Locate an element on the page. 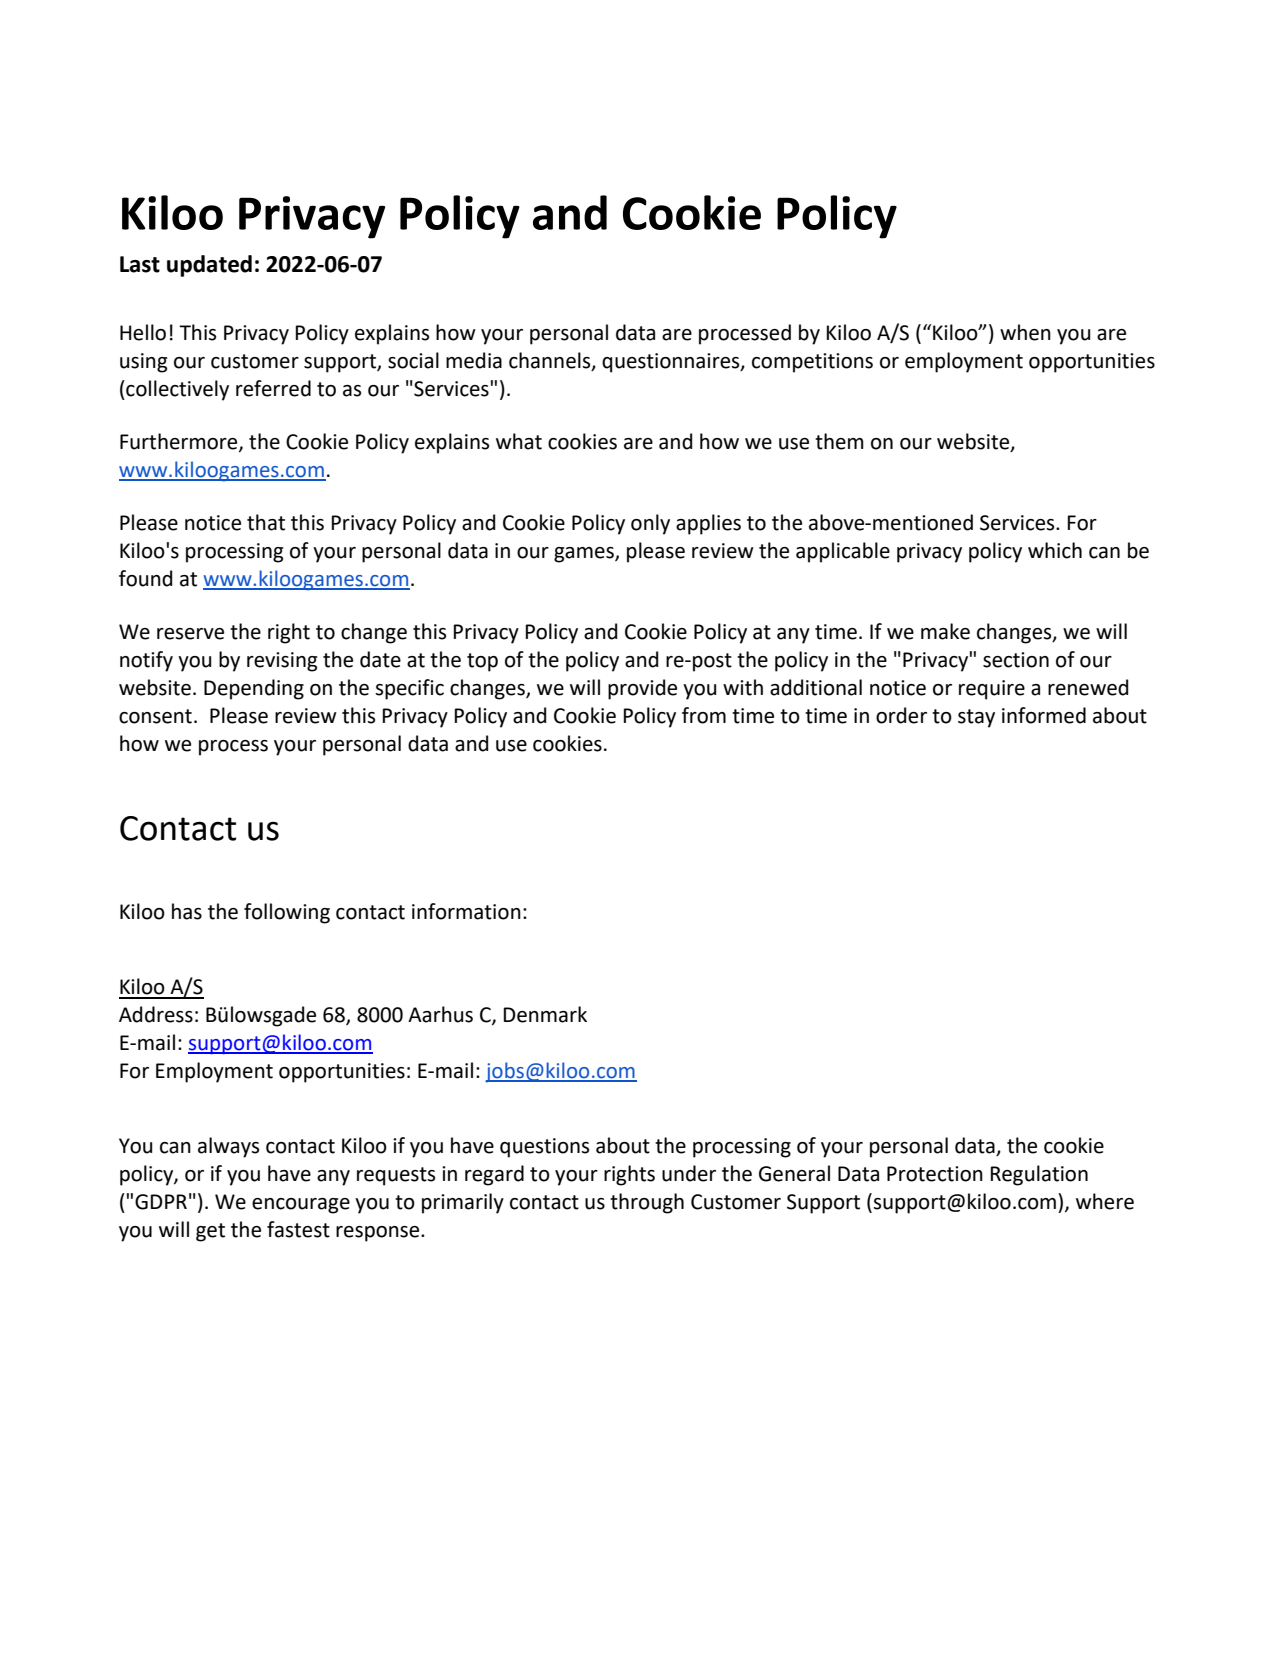  only is located at coordinates (650, 524).
